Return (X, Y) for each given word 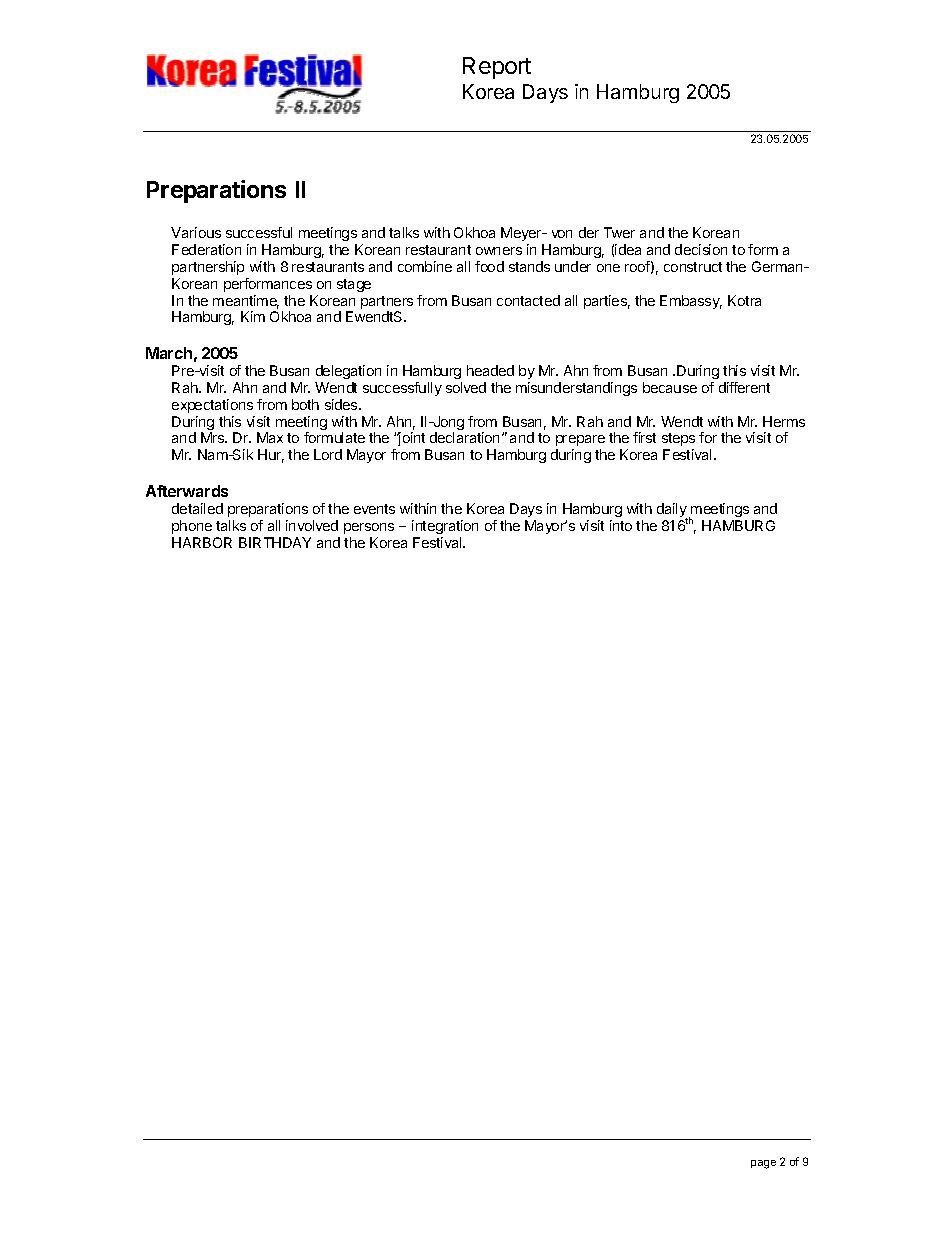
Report (497, 68)
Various (196, 232)
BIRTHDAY (275, 542)
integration (445, 527)
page (763, 1164)
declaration (464, 437)
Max (270, 437)
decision (701, 249)
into (621, 525)
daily (672, 511)
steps (678, 439)
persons (369, 528)
